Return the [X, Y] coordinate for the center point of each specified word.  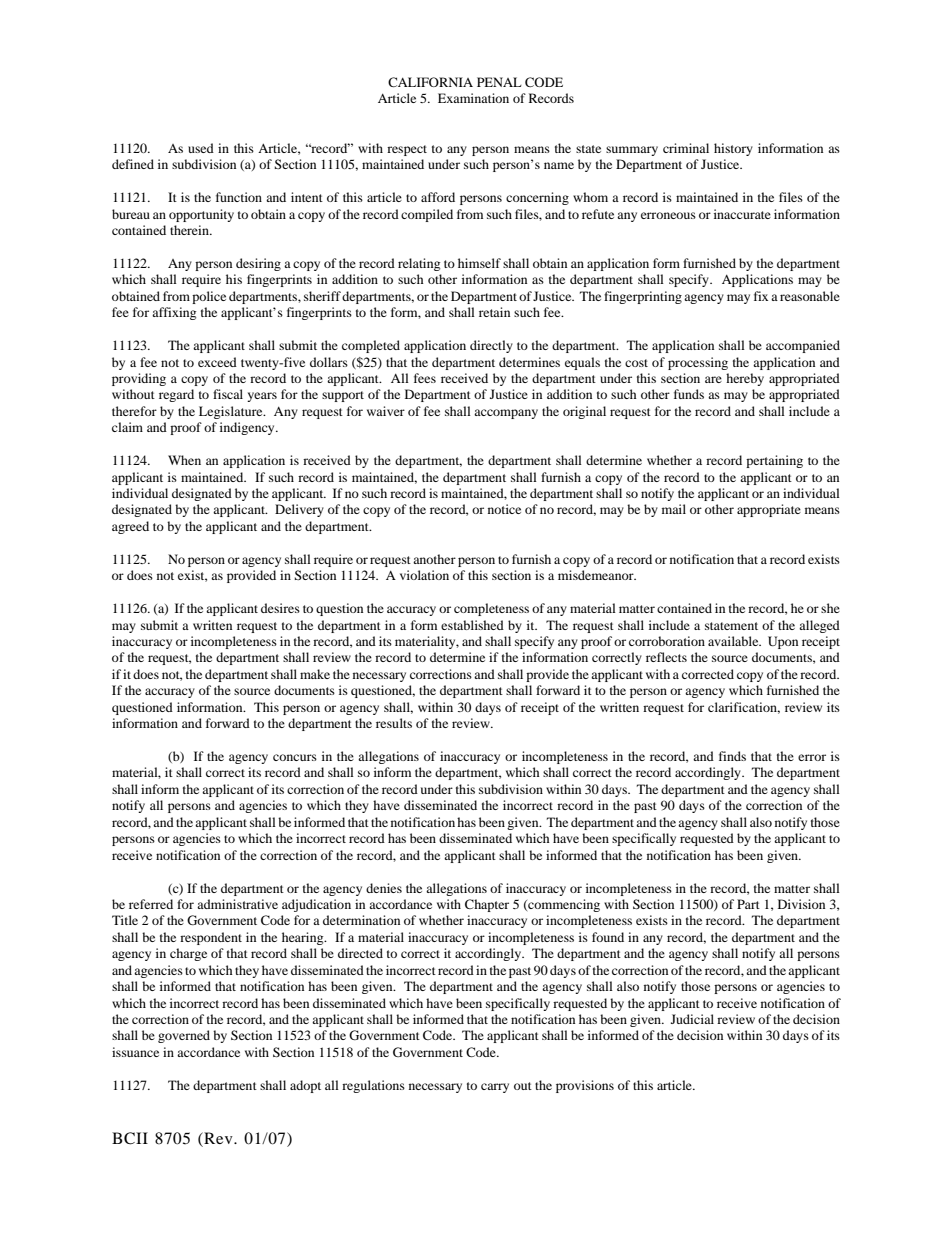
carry [495, 1088]
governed [184, 1036]
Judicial [692, 1019]
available [734, 641]
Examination [473, 98]
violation [424, 575]
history [733, 149]
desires [280, 608]
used [201, 148]
